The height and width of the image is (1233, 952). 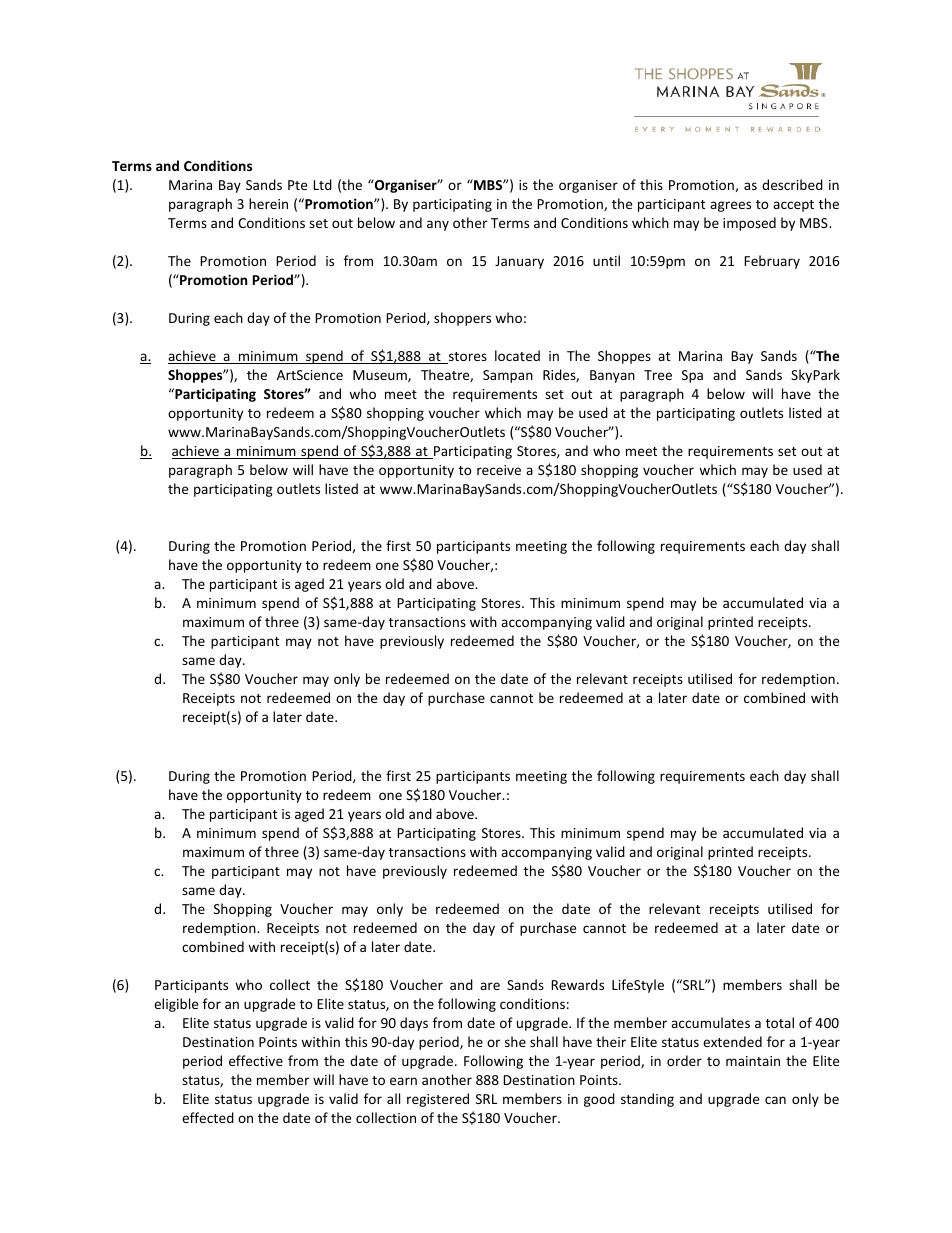 I want to click on effective, so click(x=256, y=1060).
